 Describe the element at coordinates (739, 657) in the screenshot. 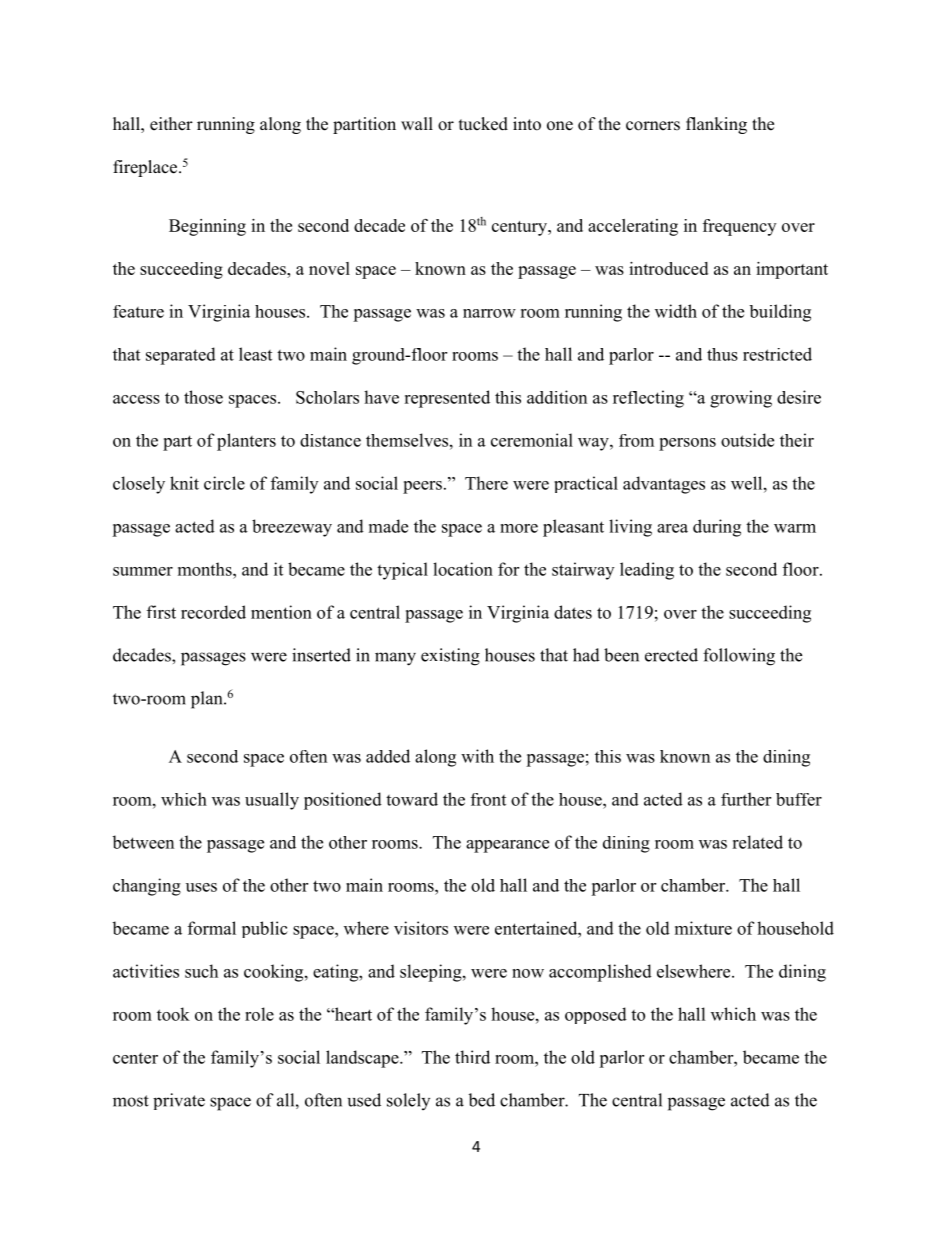

I see `following` at that location.
